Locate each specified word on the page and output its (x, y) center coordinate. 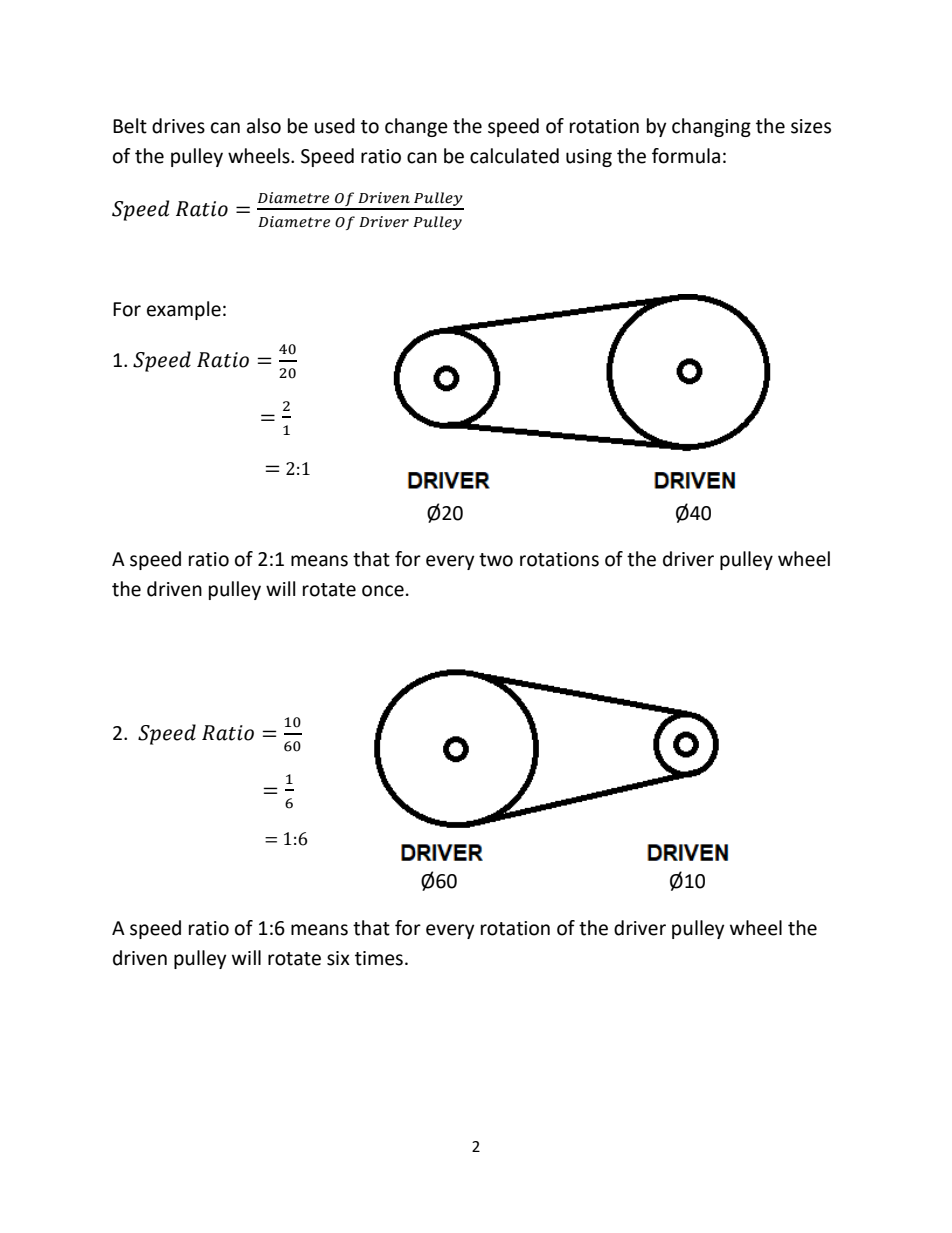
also (264, 126)
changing (711, 127)
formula (686, 156)
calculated (514, 156)
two (496, 560)
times (379, 958)
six (338, 958)
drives (178, 126)
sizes (811, 126)
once (383, 591)
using (589, 158)
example (184, 310)
